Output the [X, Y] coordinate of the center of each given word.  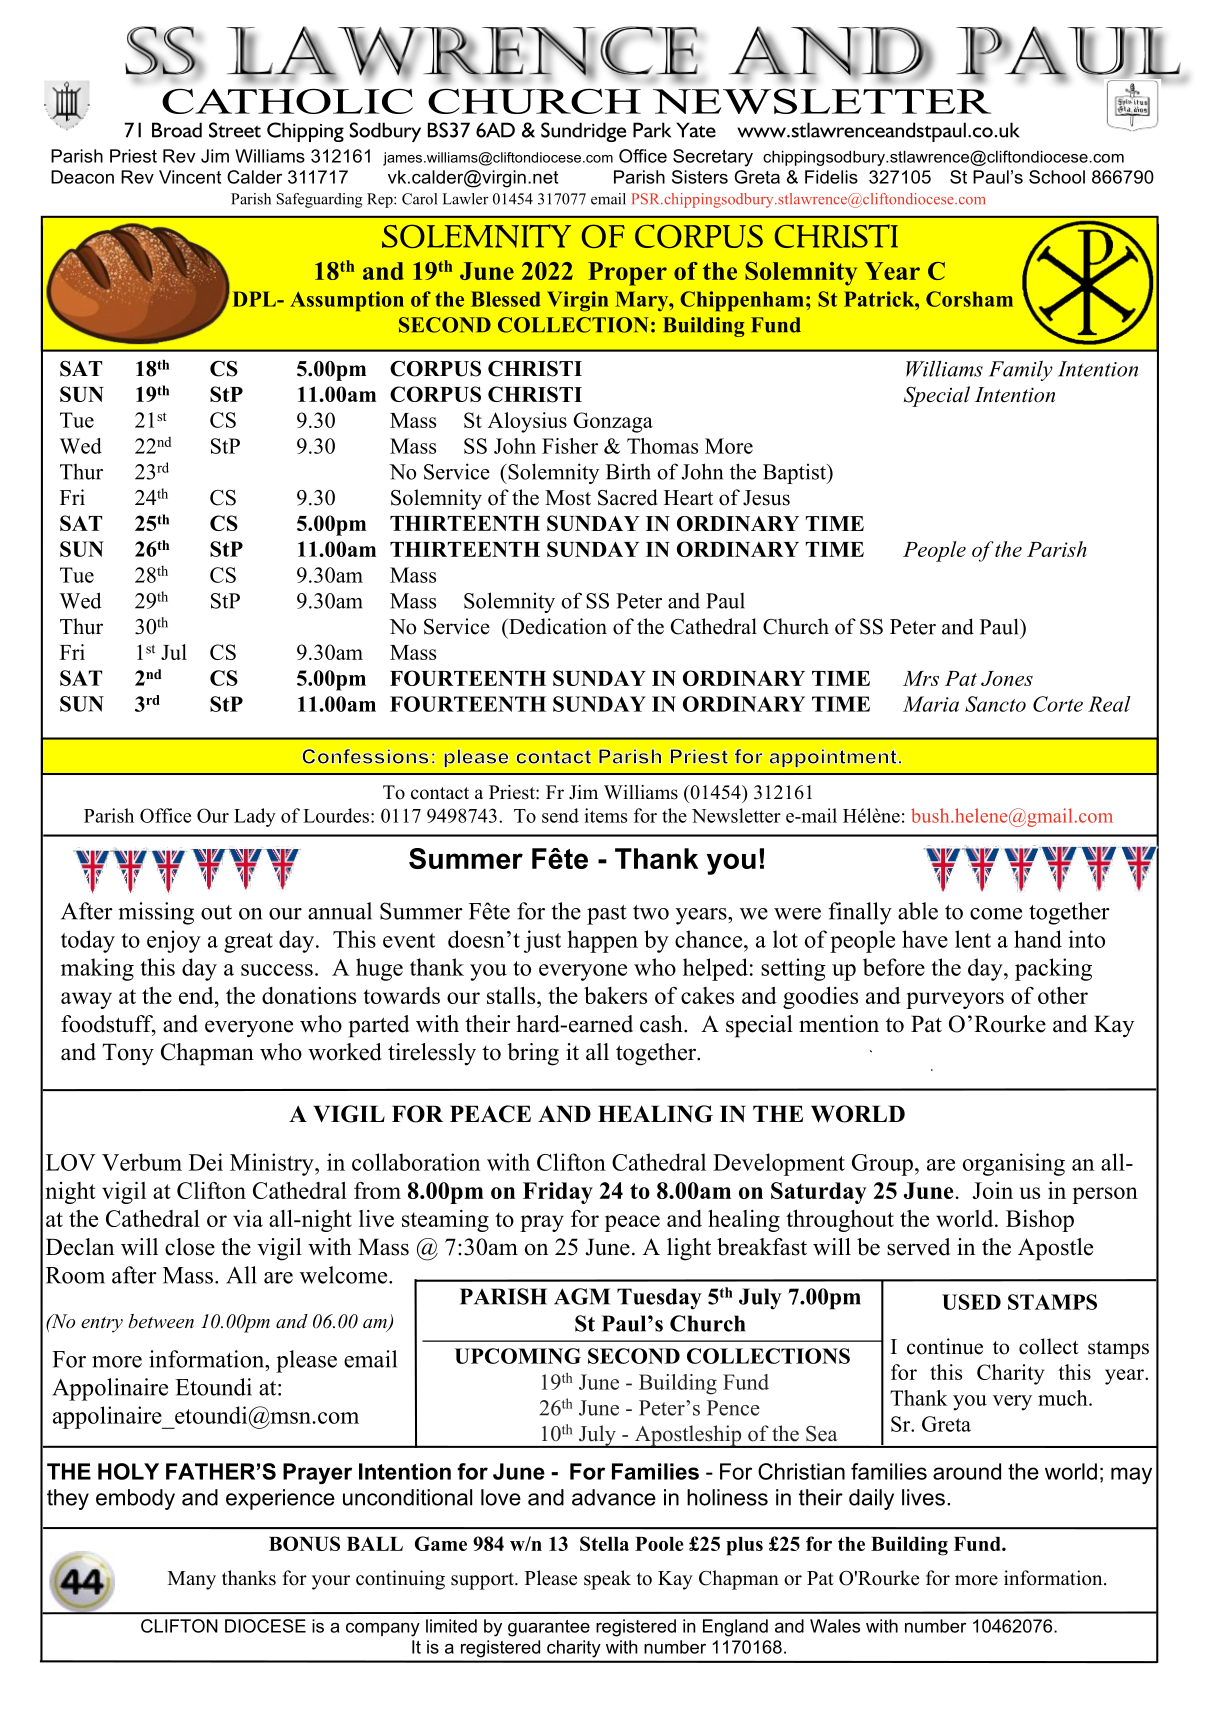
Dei [206, 1162]
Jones [1007, 678]
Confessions [365, 756]
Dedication [557, 626]
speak [607, 1580]
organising [1014, 1164]
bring [533, 1054]
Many [192, 1580]
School [1057, 177]
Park [652, 130]
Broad [177, 130]
